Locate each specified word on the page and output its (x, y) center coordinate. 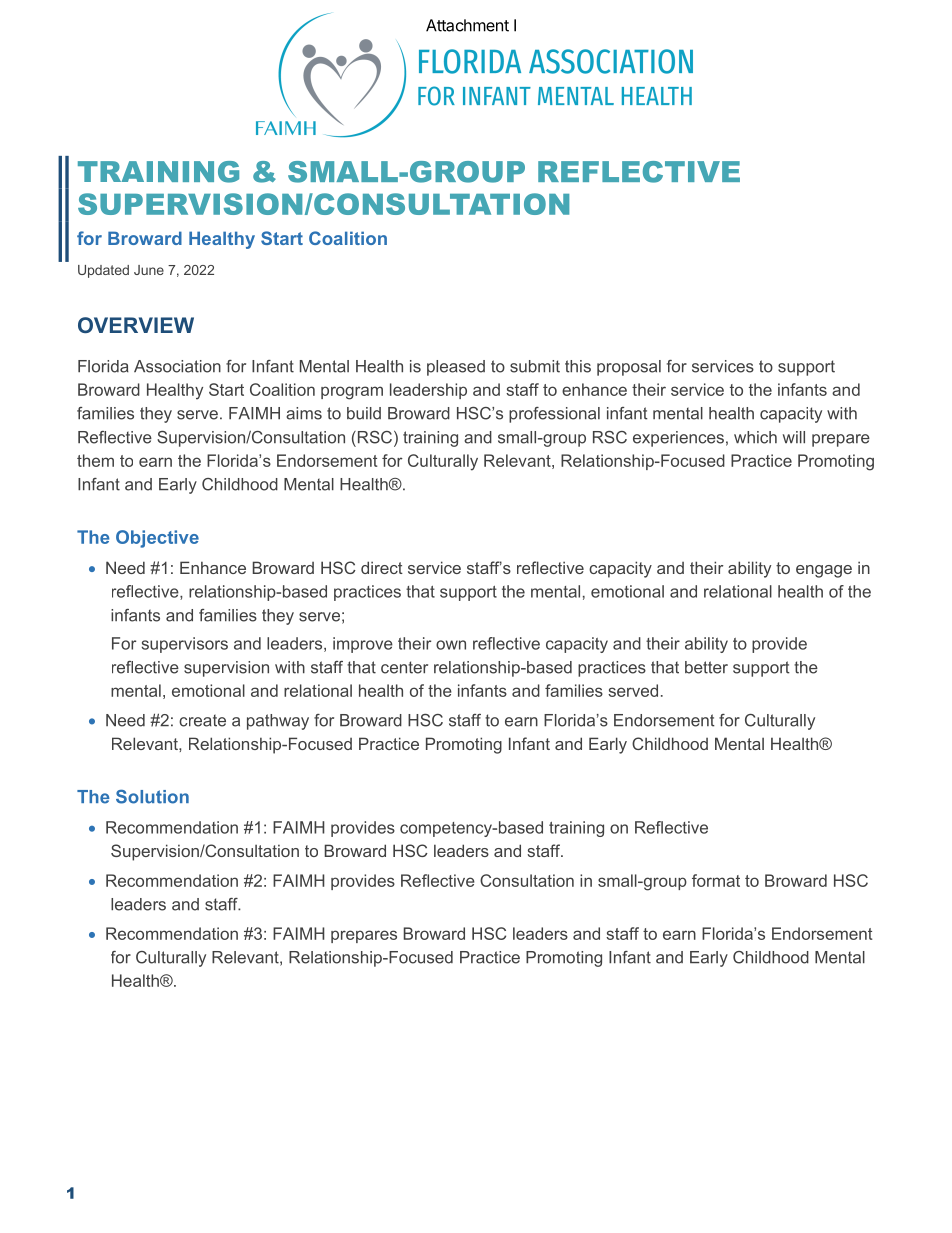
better (706, 667)
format (716, 880)
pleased (456, 368)
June (149, 270)
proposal (629, 368)
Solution (152, 797)
